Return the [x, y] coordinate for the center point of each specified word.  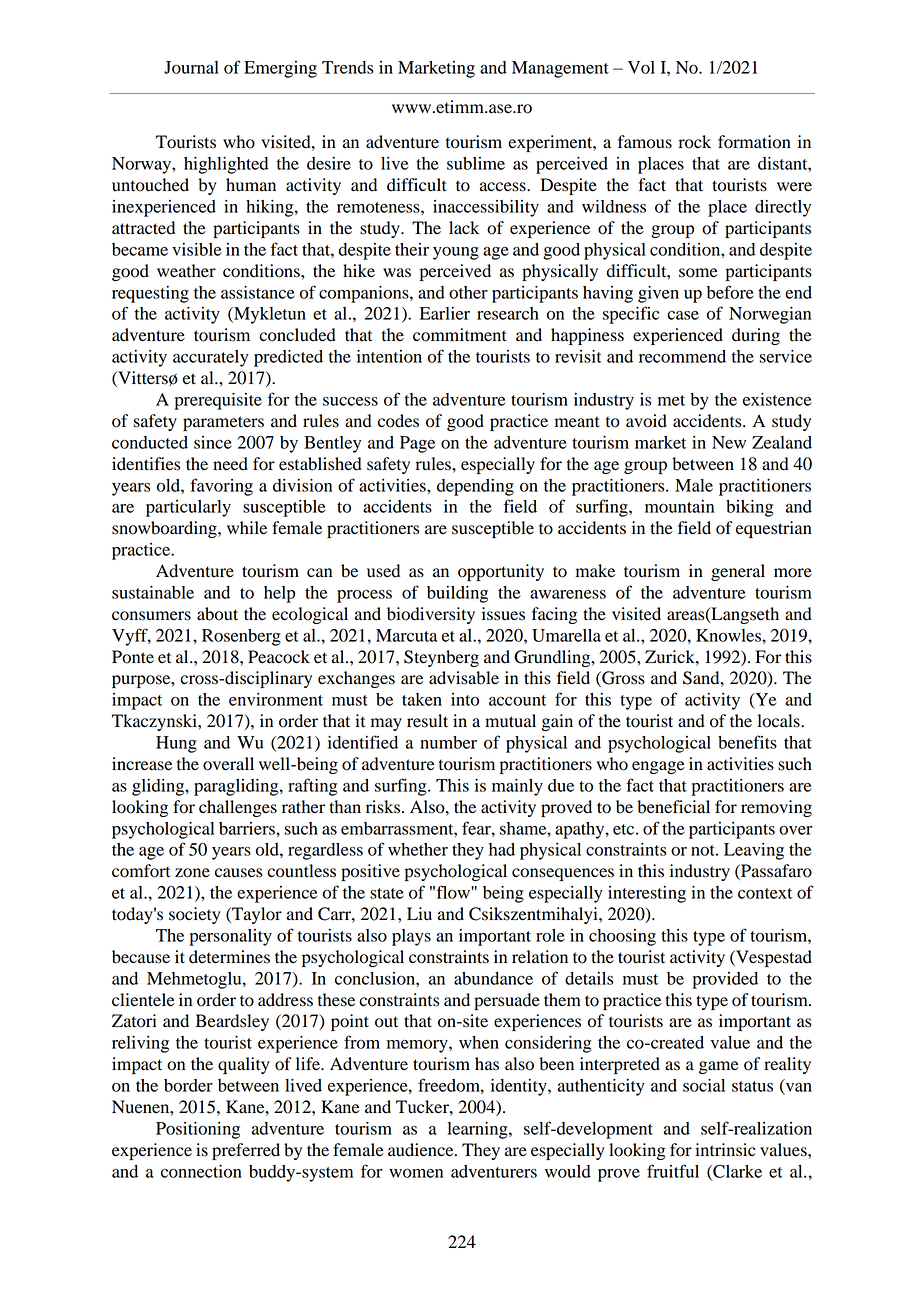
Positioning [198, 1130]
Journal [191, 67]
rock [695, 142]
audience [422, 1150]
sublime [476, 163]
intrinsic [725, 1150]
